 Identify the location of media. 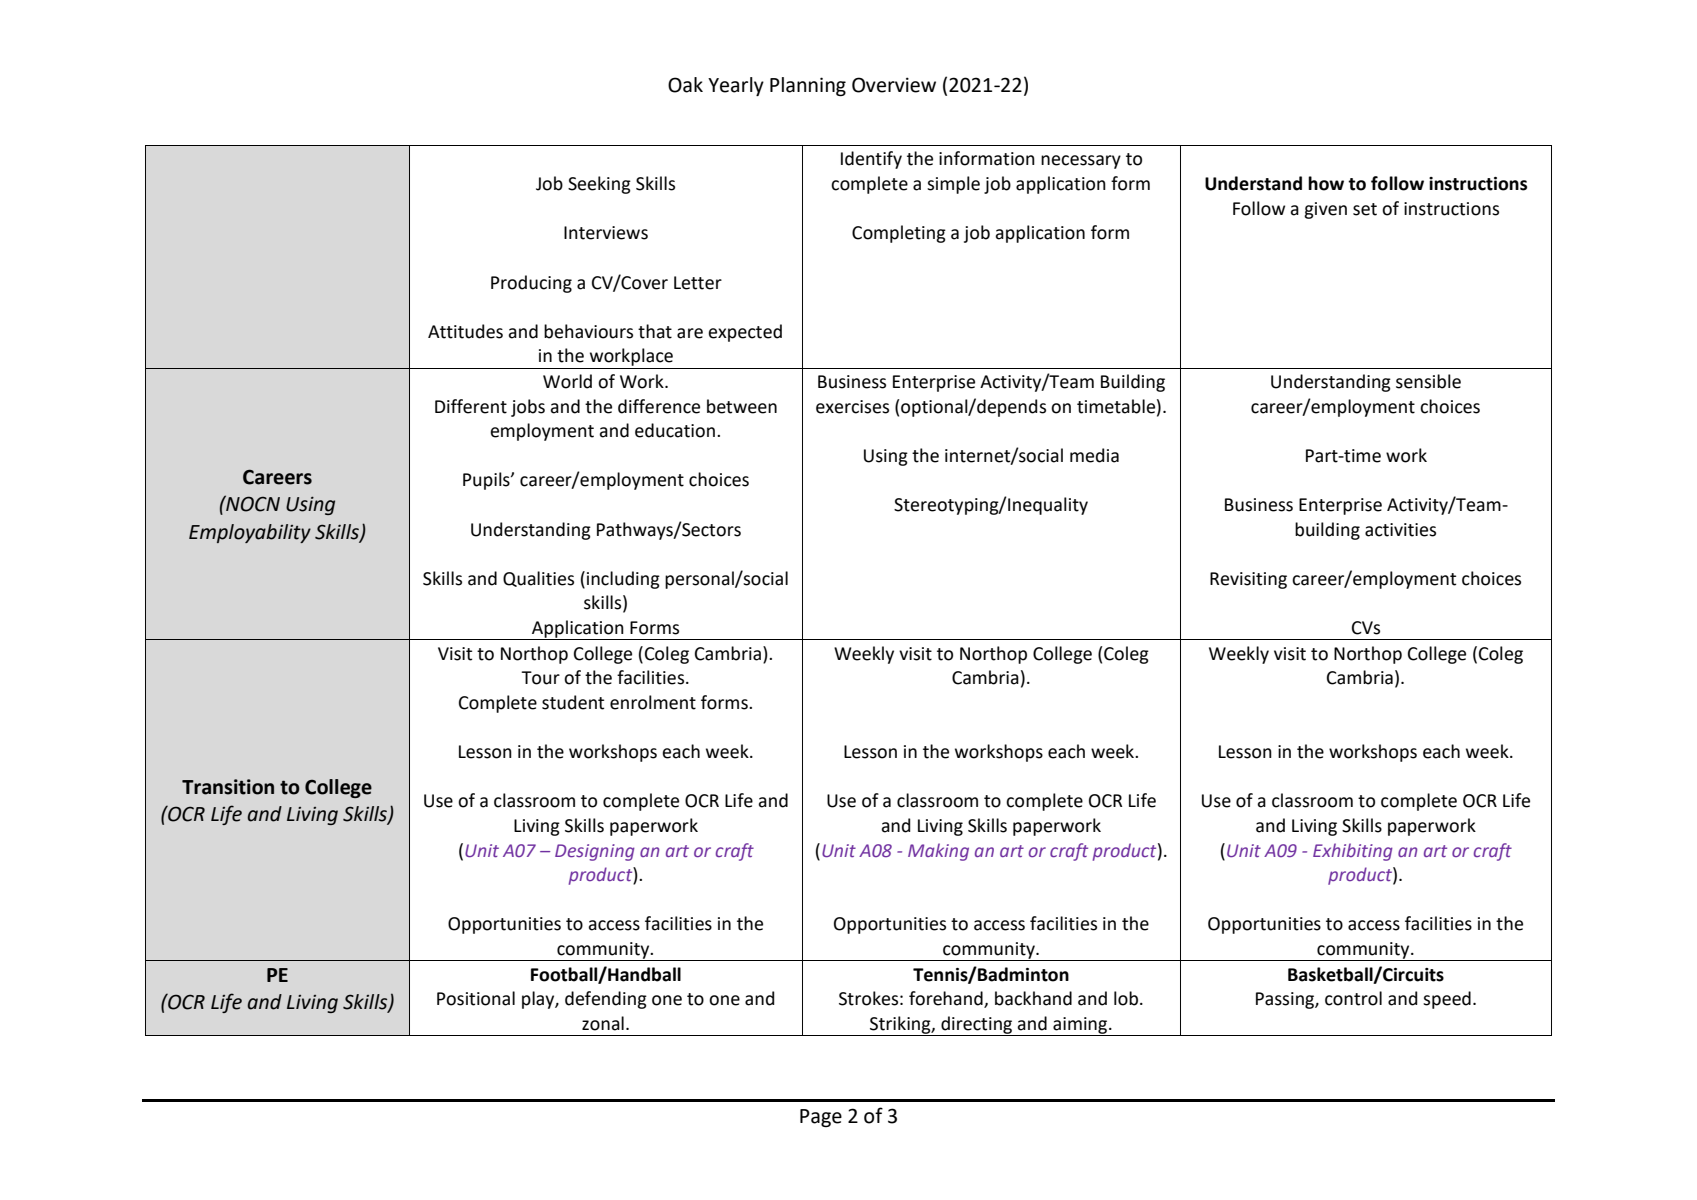
(1094, 455).
